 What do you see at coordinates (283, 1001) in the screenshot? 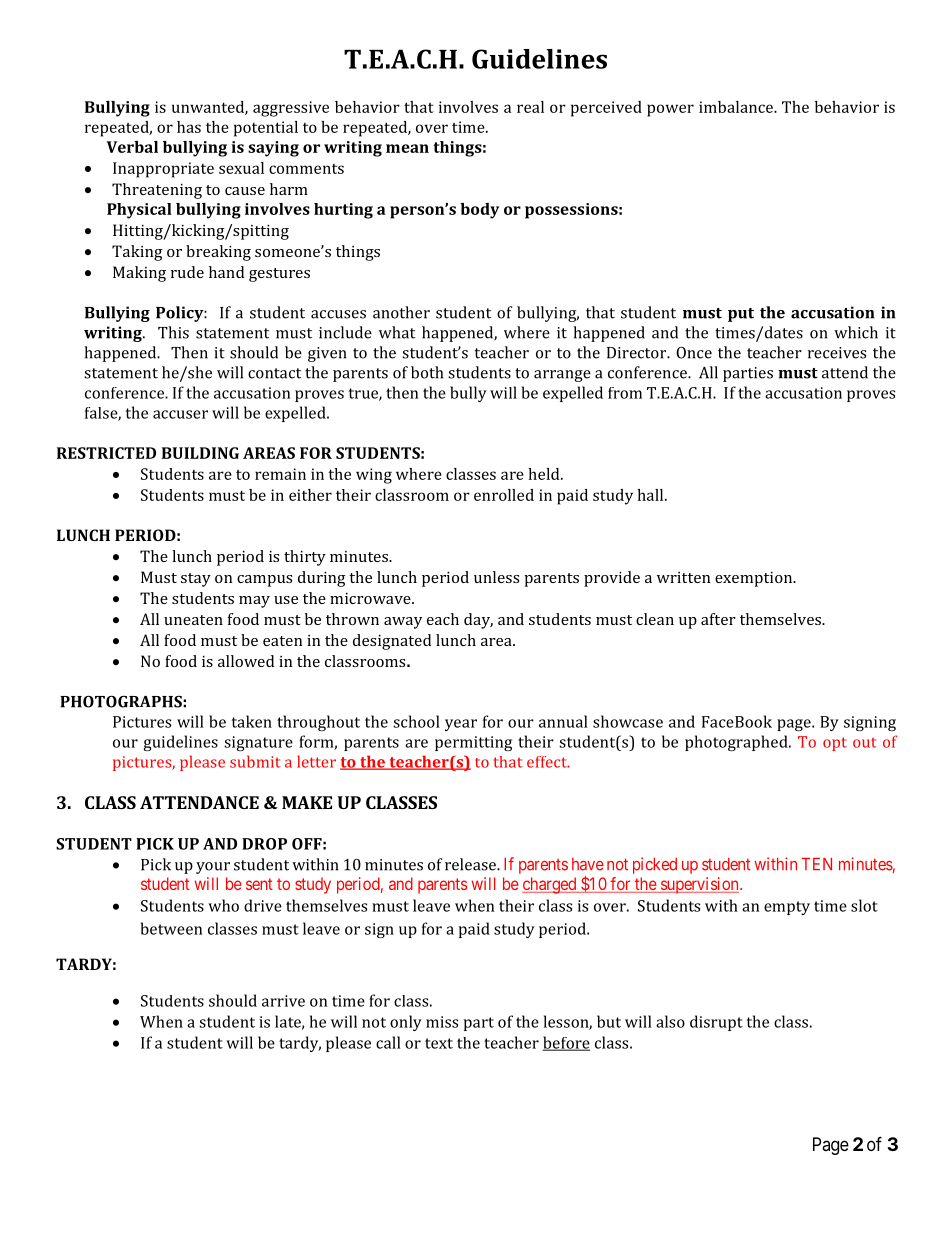
I see `arrive` at bounding box center [283, 1001].
